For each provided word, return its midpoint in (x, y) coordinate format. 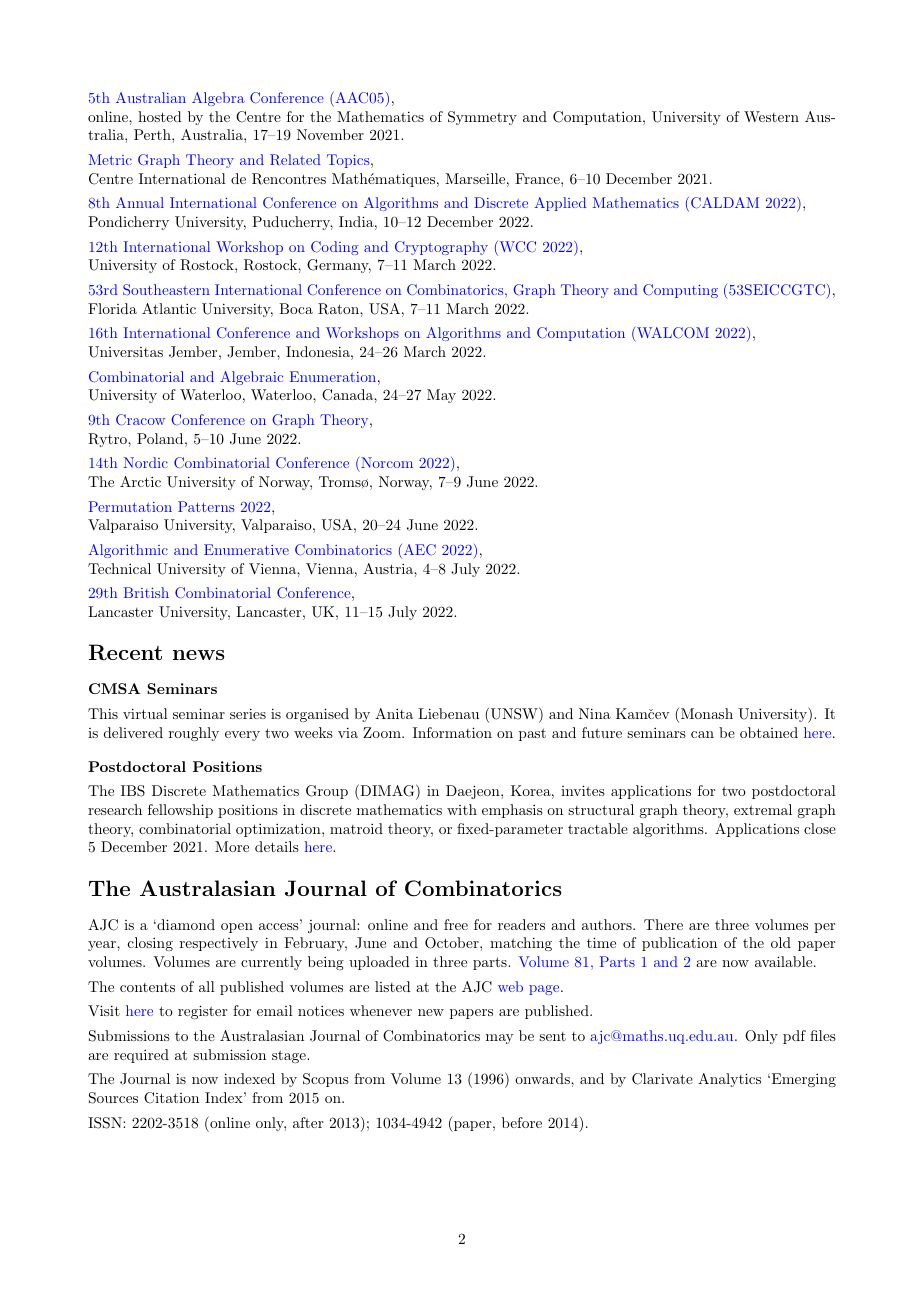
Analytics (729, 1080)
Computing (680, 291)
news (198, 655)
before (522, 1122)
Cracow (140, 420)
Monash (705, 715)
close (820, 828)
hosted (160, 116)
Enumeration (333, 376)
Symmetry (482, 118)
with (462, 809)
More (232, 846)
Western (771, 116)
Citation (171, 1098)
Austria (389, 568)
